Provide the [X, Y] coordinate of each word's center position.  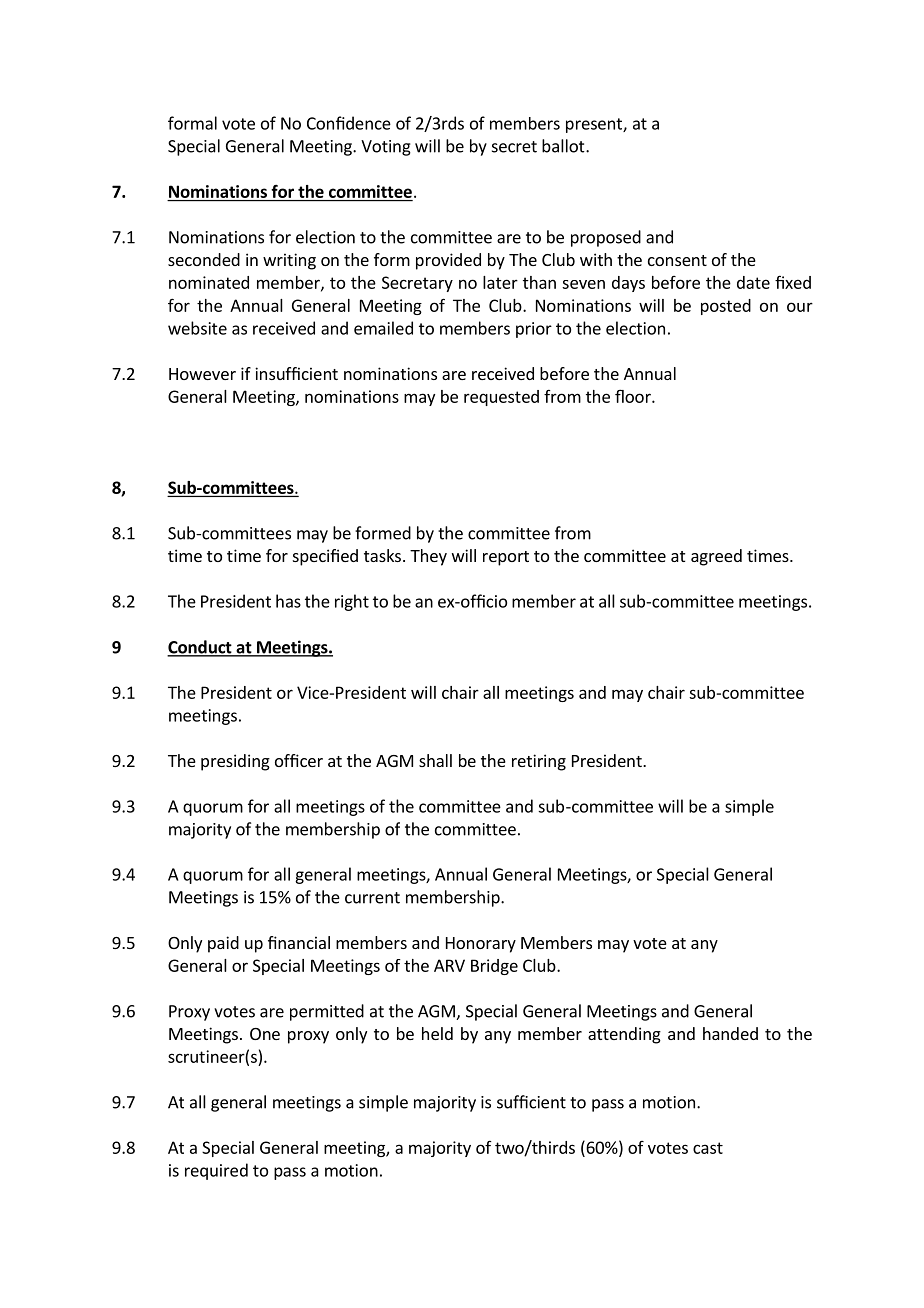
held [437, 1033]
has [288, 601]
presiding [235, 762]
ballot [564, 146]
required [216, 1171]
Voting [386, 148]
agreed [716, 557]
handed [730, 1033]
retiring [539, 762]
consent [677, 260]
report [506, 558]
